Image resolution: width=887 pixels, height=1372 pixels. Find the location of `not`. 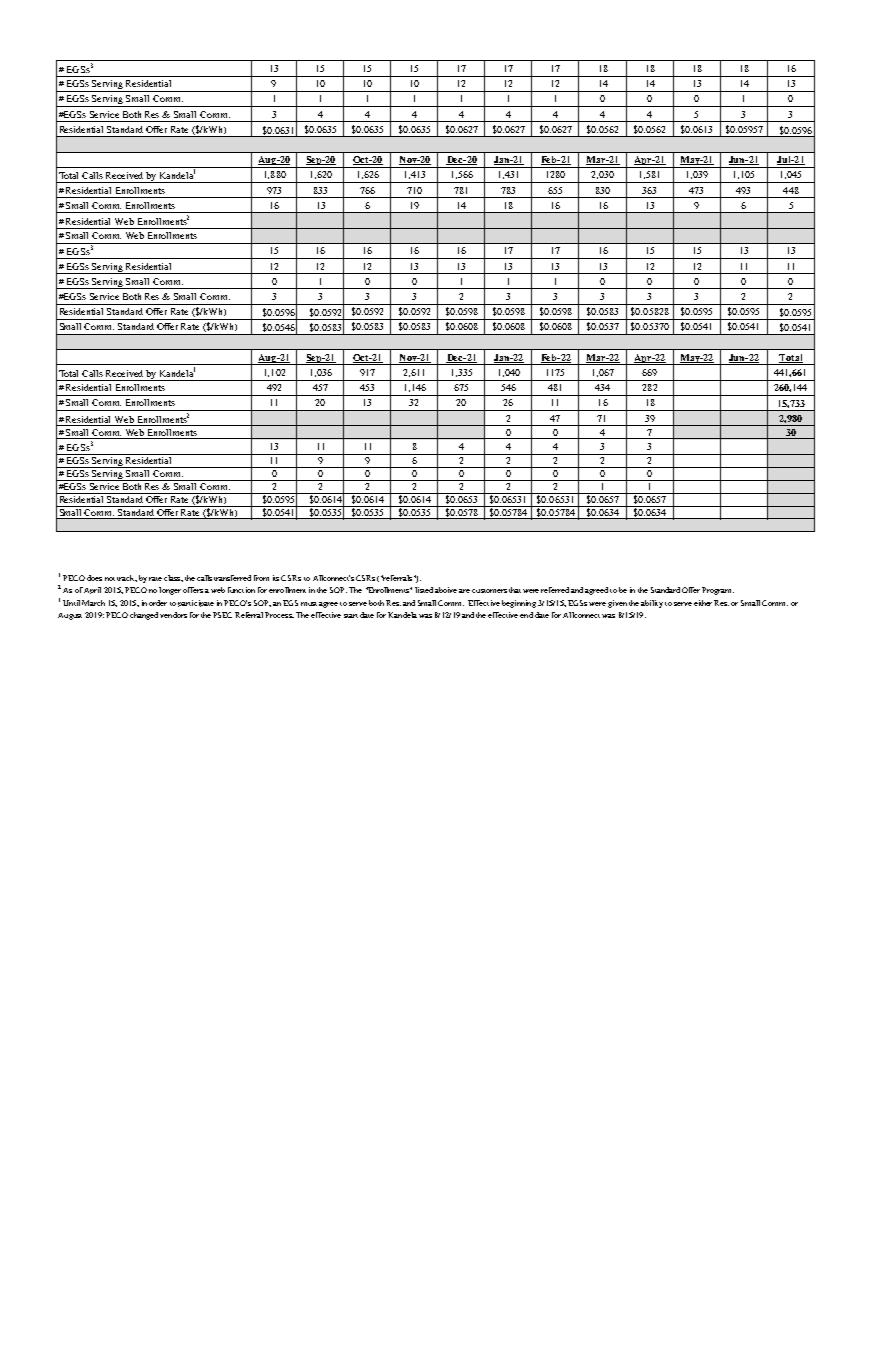

not is located at coordinates (110, 579).
